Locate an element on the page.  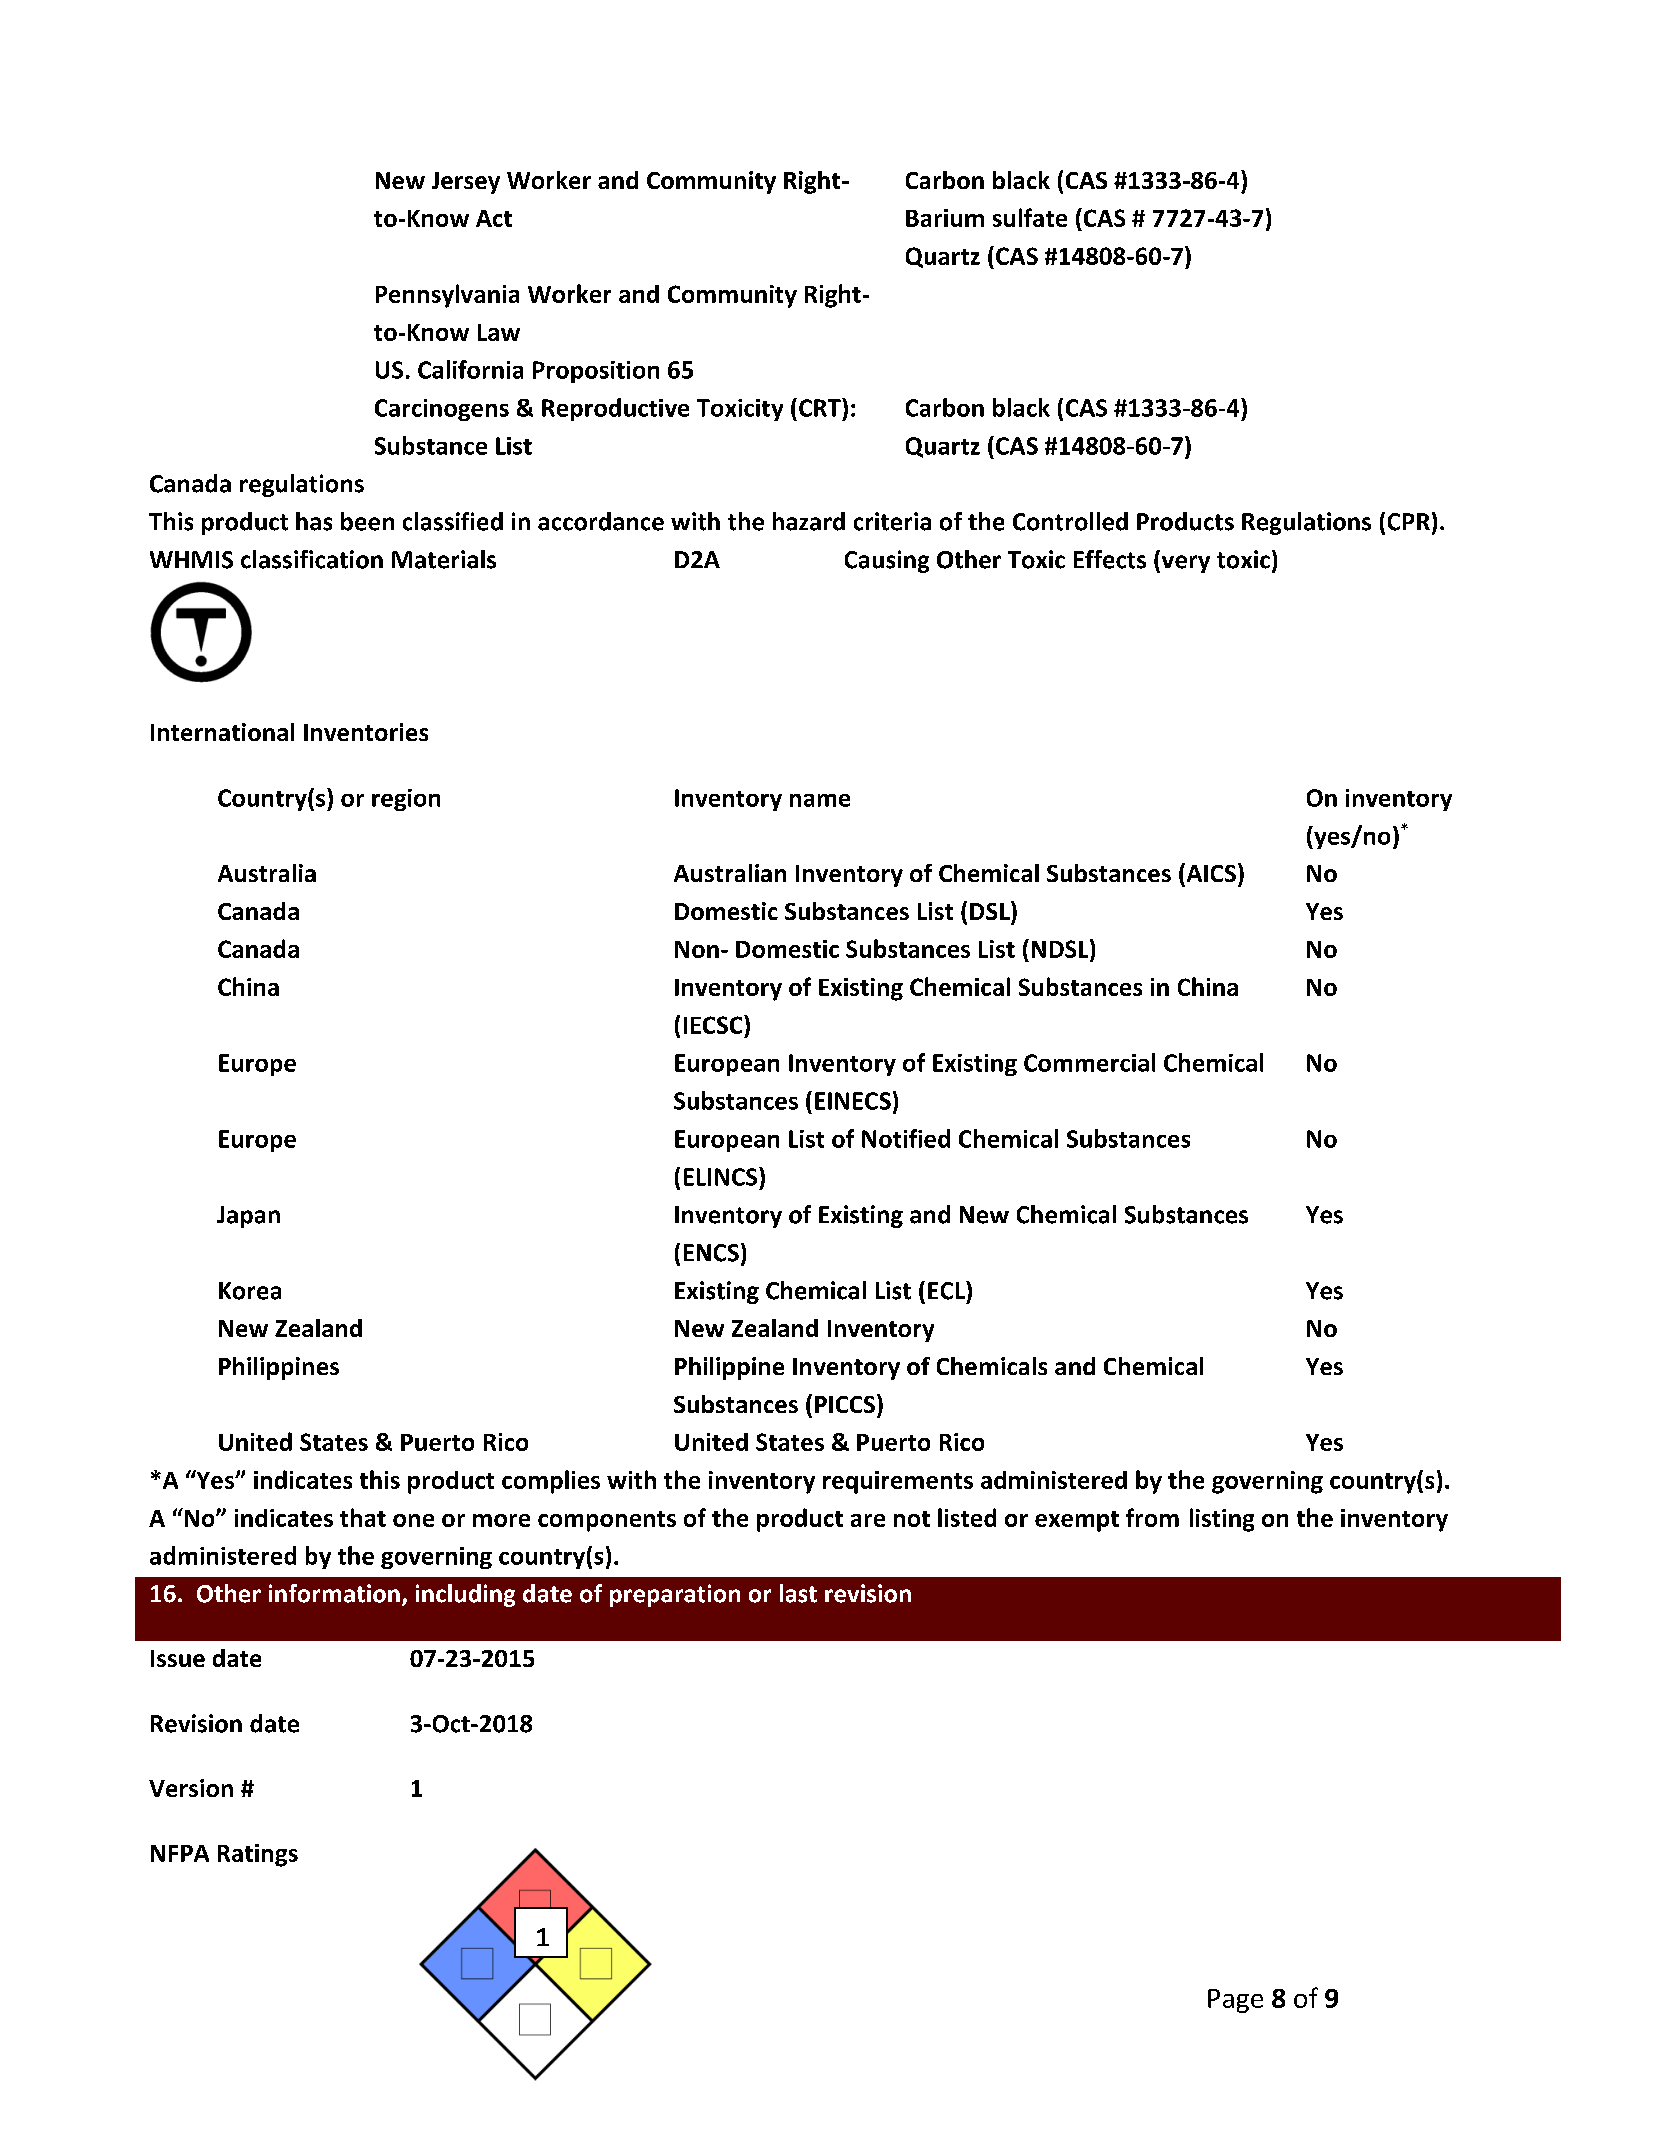
EINECS is located at coordinates (853, 1101).
